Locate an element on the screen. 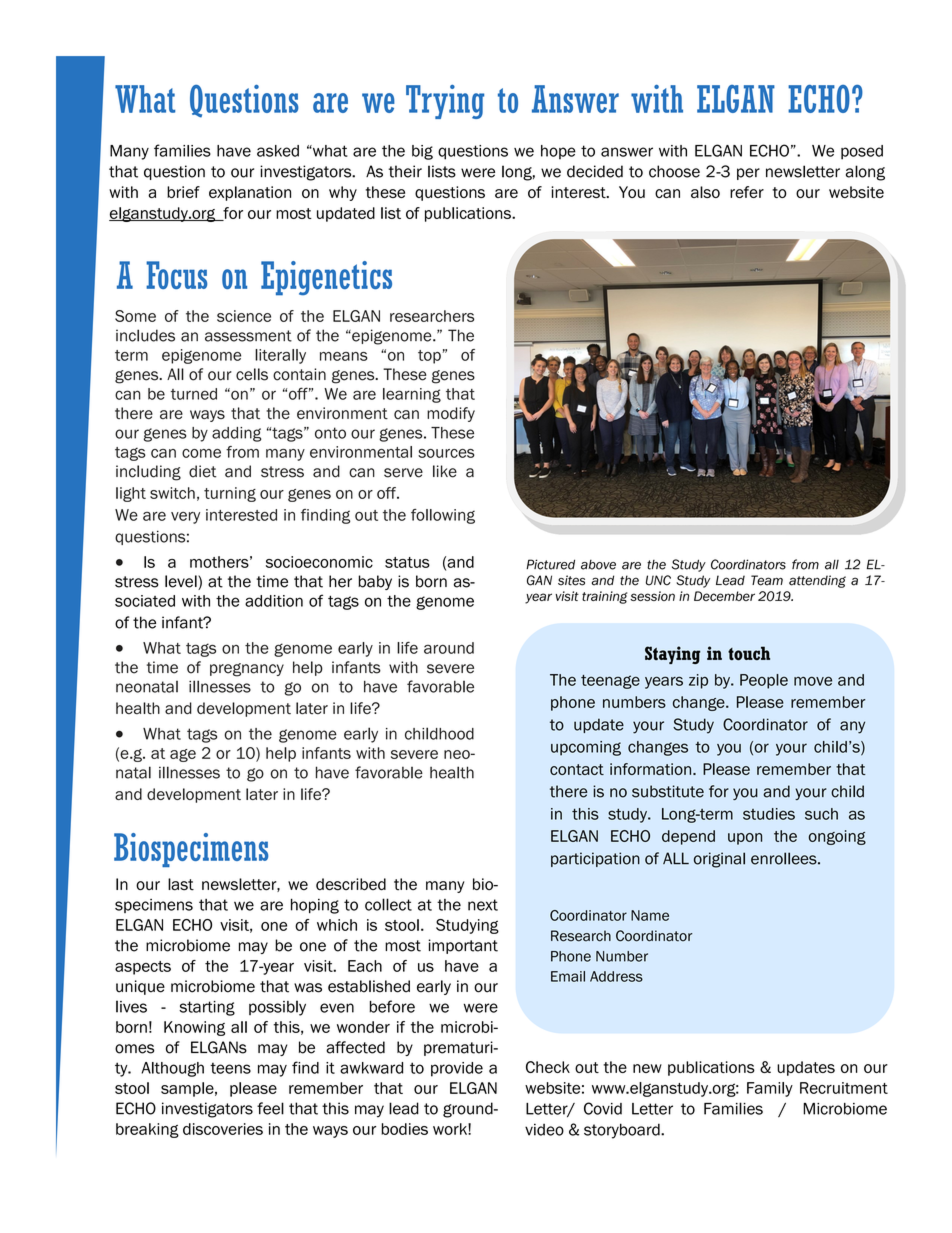 This screenshot has height=1233, width=952. per is located at coordinates (748, 174).
